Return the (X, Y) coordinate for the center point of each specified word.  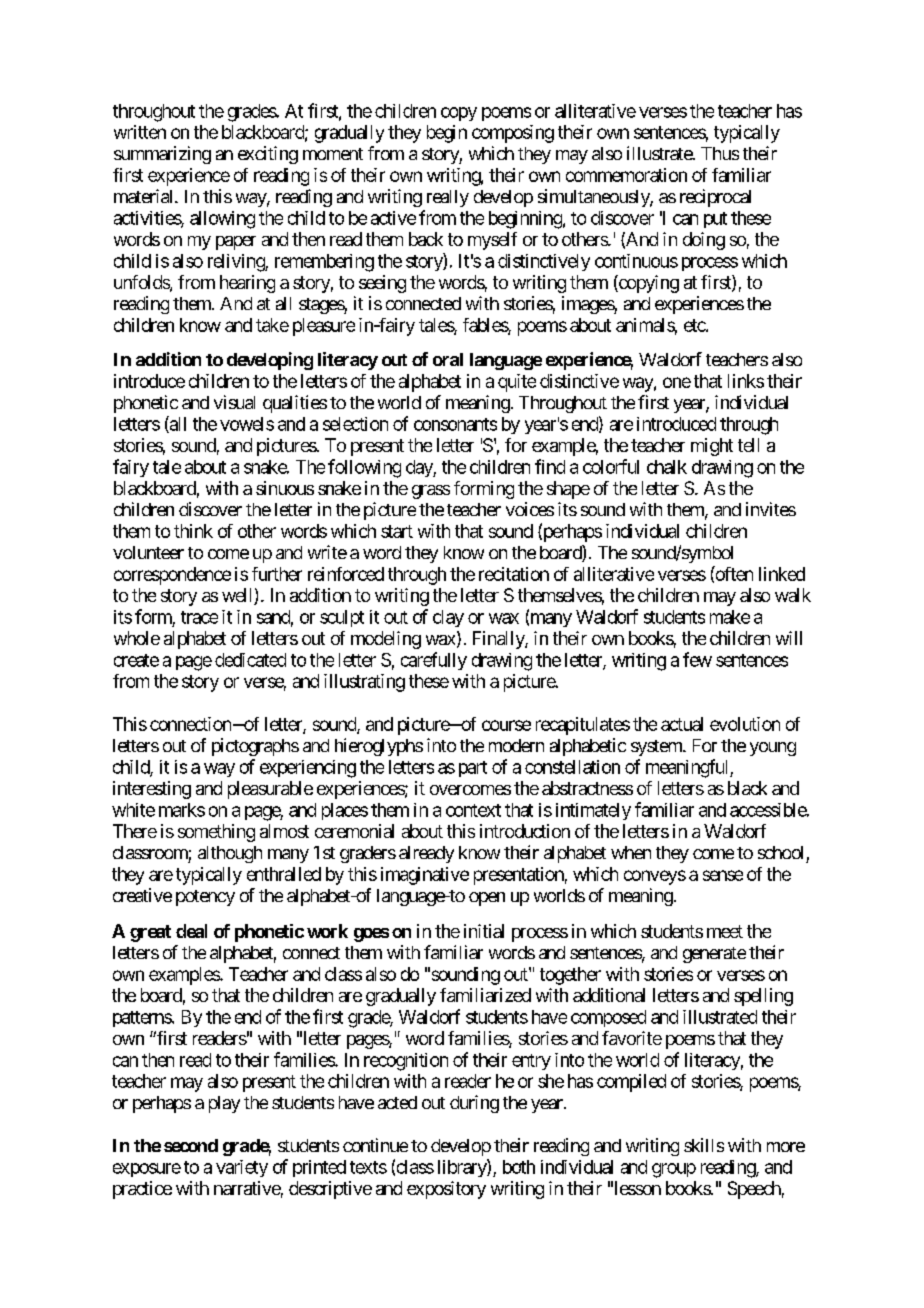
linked (782, 574)
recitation (514, 574)
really (448, 198)
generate (714, 955)
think (193, 531)
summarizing (162, 155)
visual (234, 402)
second (191, 1145)
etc (695, 325)
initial (484, 931)
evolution (745, 724)
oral (448, 359)
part (473, 769)
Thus (720, 153)
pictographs (255, 747)
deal (191, 931)
